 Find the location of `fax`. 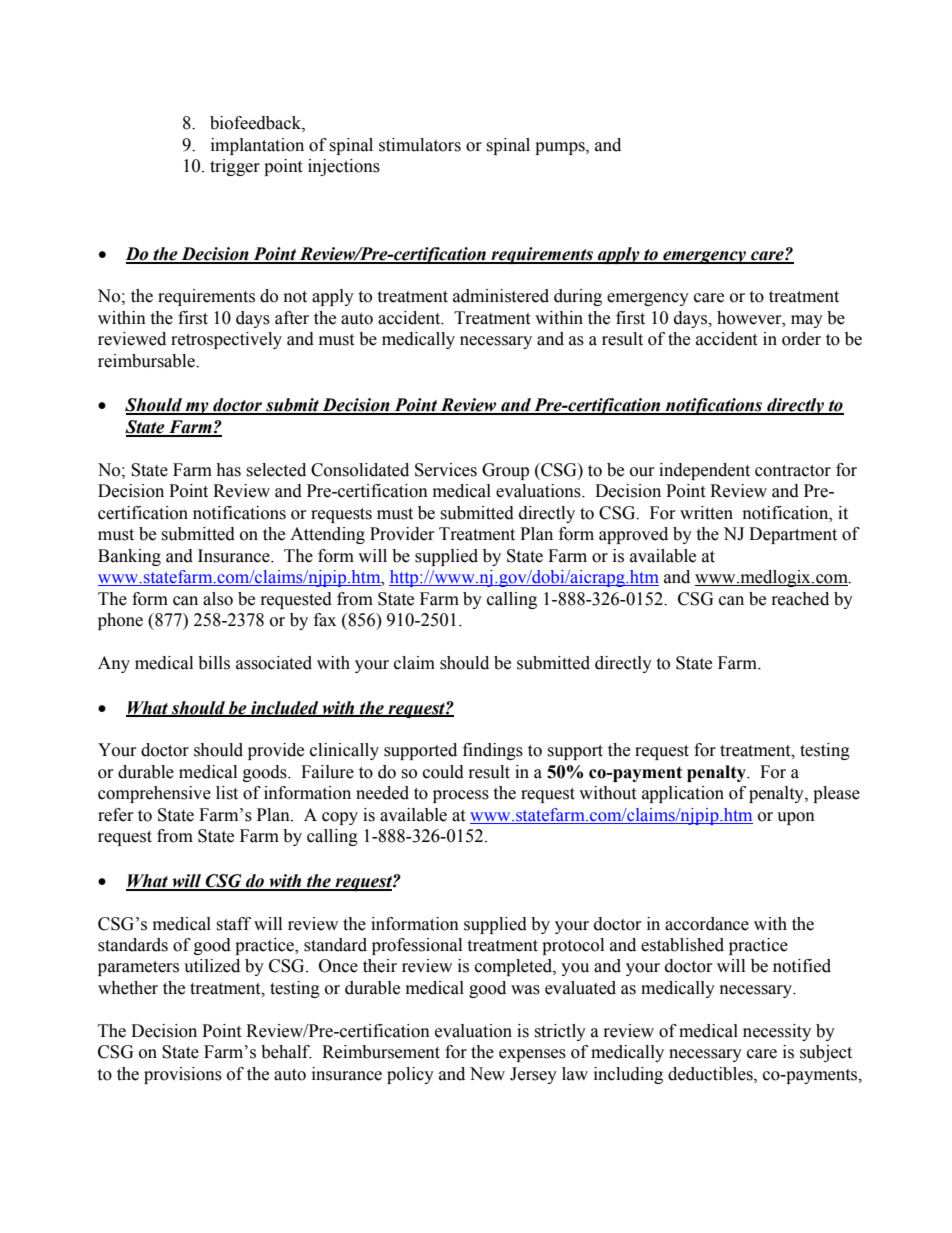

fax is located at coordinates (325, 620).
